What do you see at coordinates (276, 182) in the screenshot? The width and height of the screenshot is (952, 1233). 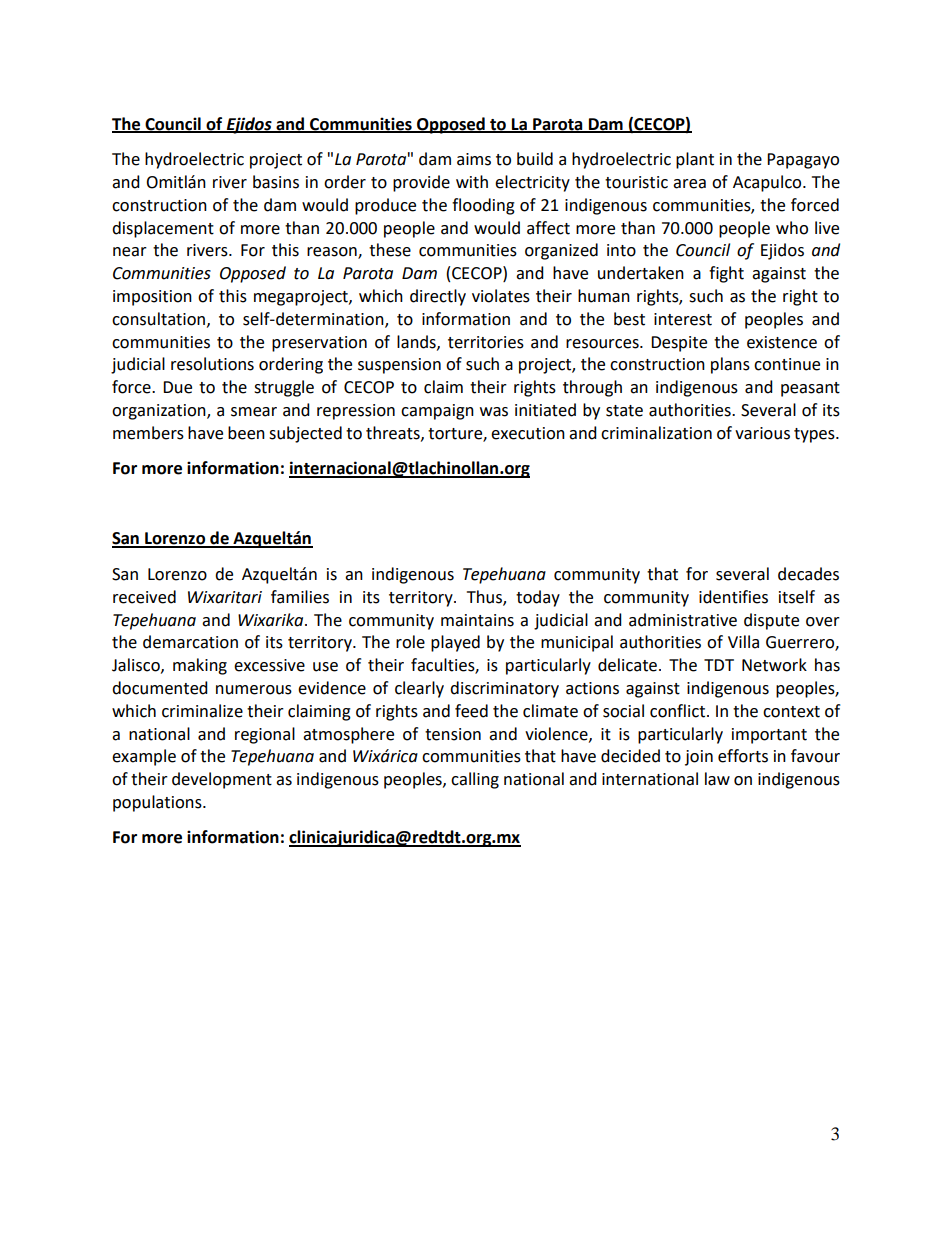 I see `basins` at bounding box center [276, 182].
